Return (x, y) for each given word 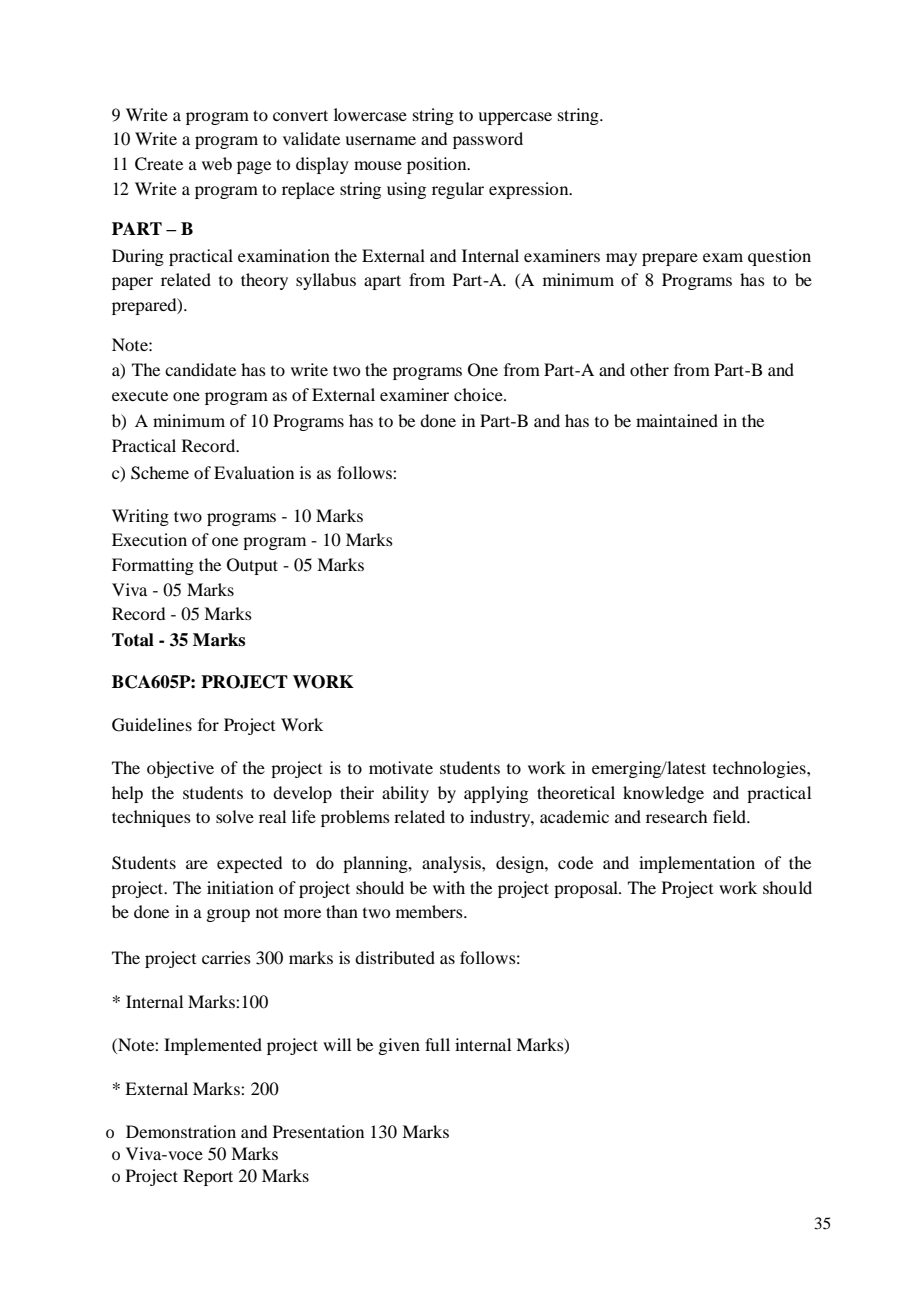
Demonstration (181, 1131)
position (438, 165)
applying (496, 794)
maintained (677, 420)
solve (235, 816)
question (779, 257)
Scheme (160, 473)
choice (479, 394)
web (217, 163)
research (676, 816)
